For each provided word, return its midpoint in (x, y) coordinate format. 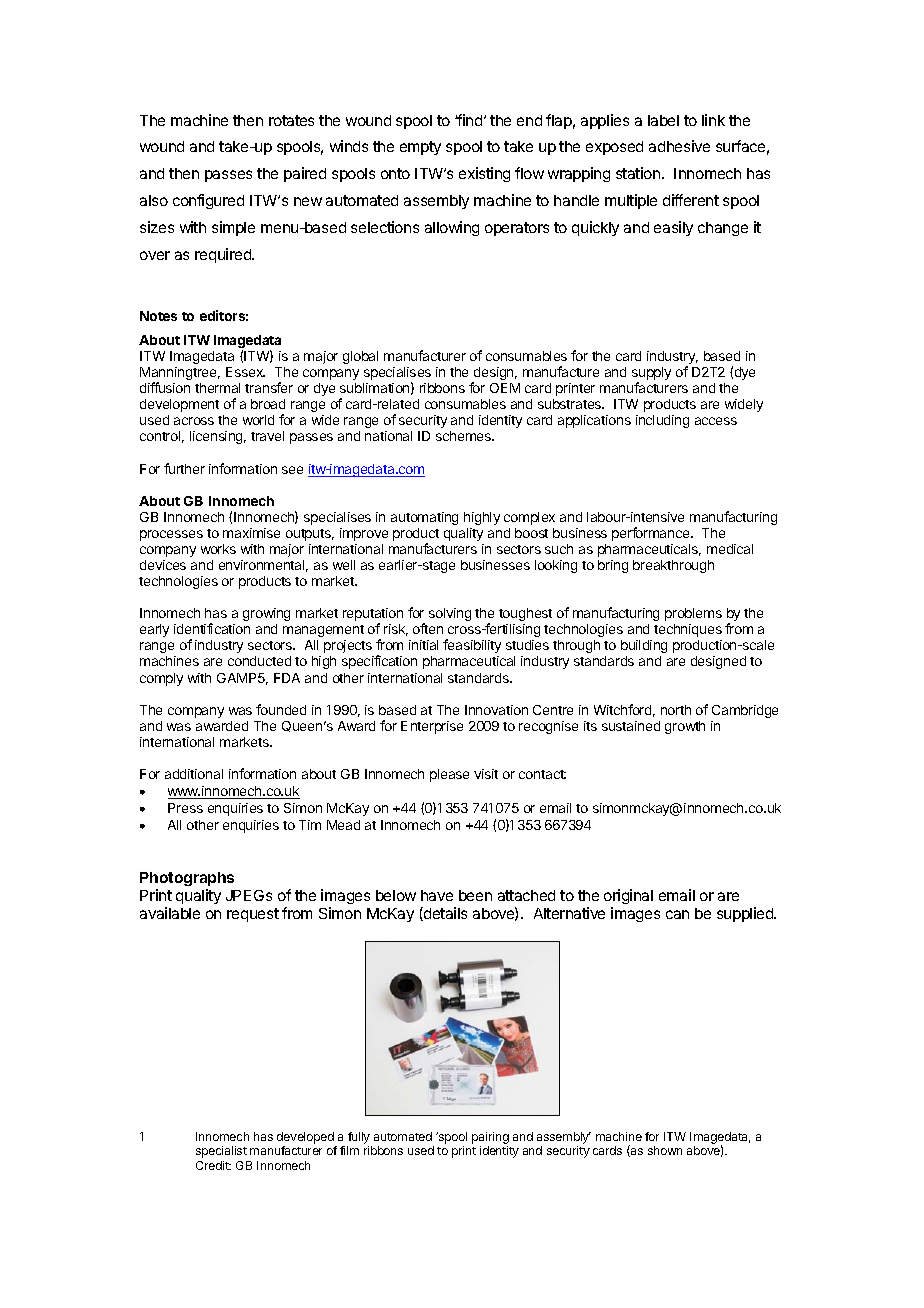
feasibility (472, 646)
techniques (688, 630)
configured (208, 201)
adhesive (679, 146)
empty (420, 148)
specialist (221, 1152)
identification (212, 628)
